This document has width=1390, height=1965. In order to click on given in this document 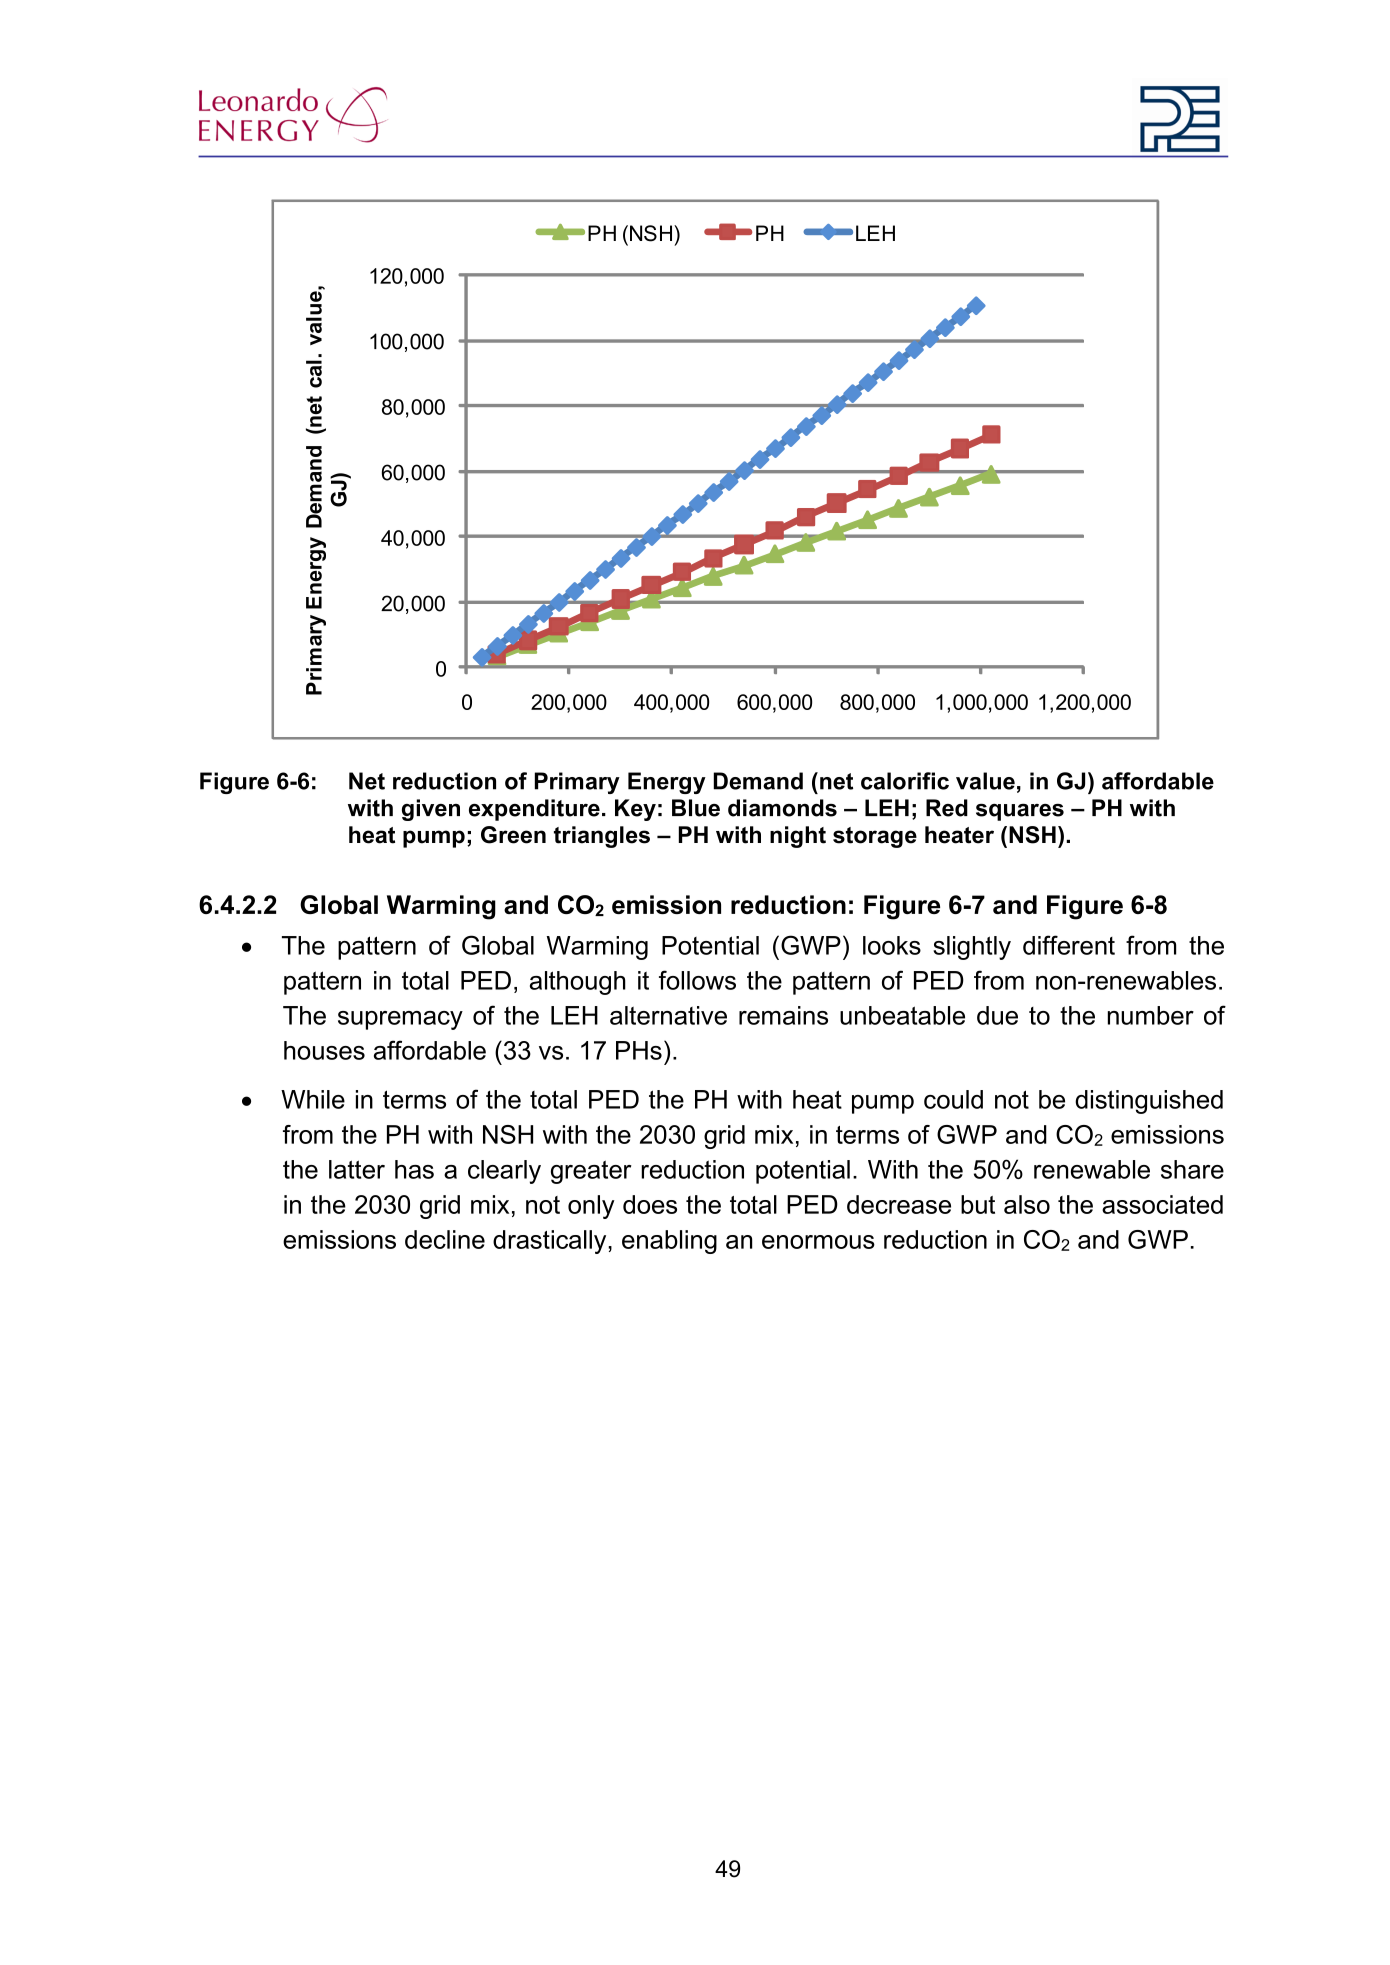, I will do `click(431, 810)`.
